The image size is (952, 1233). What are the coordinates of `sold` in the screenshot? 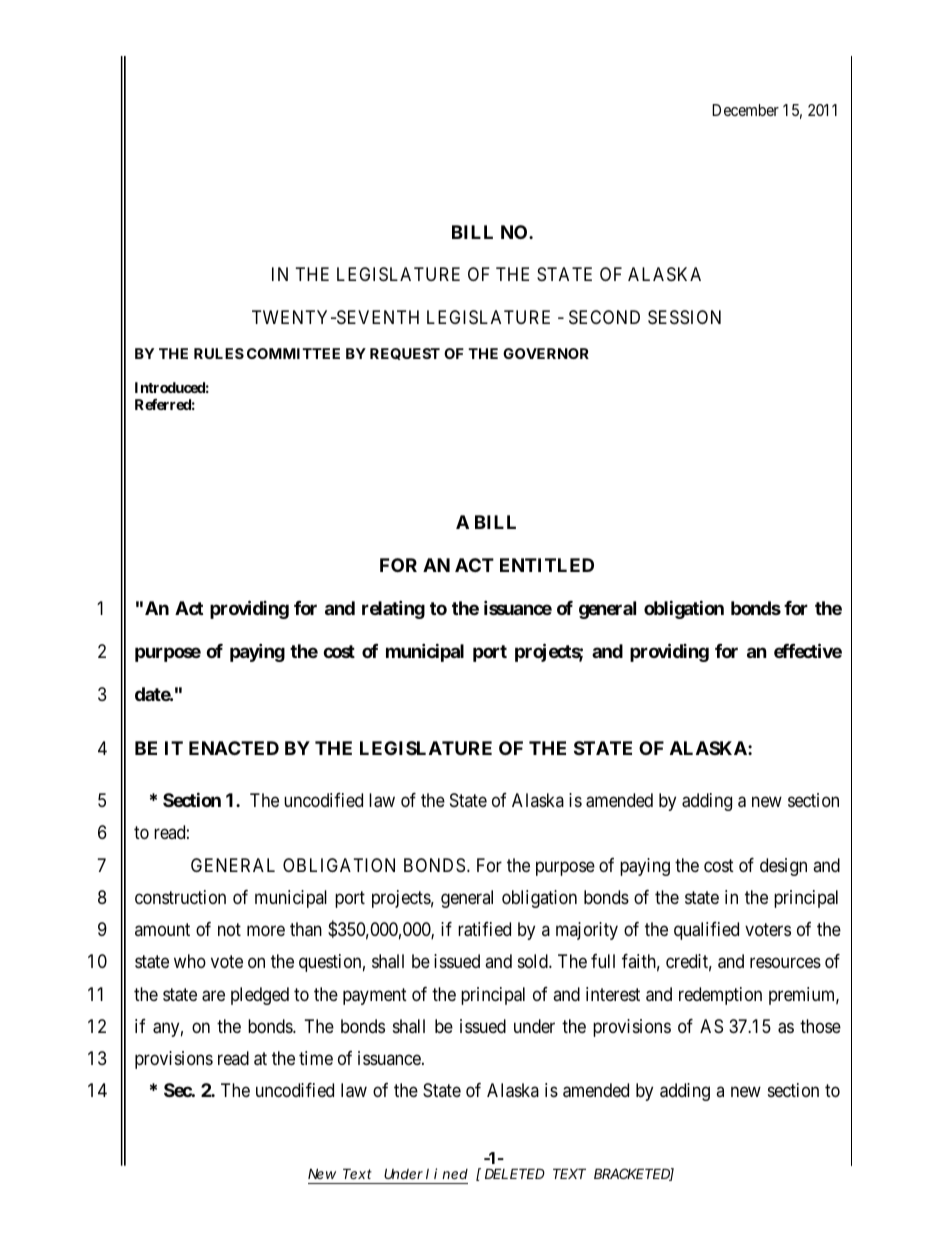 It's located at (534, 961).
